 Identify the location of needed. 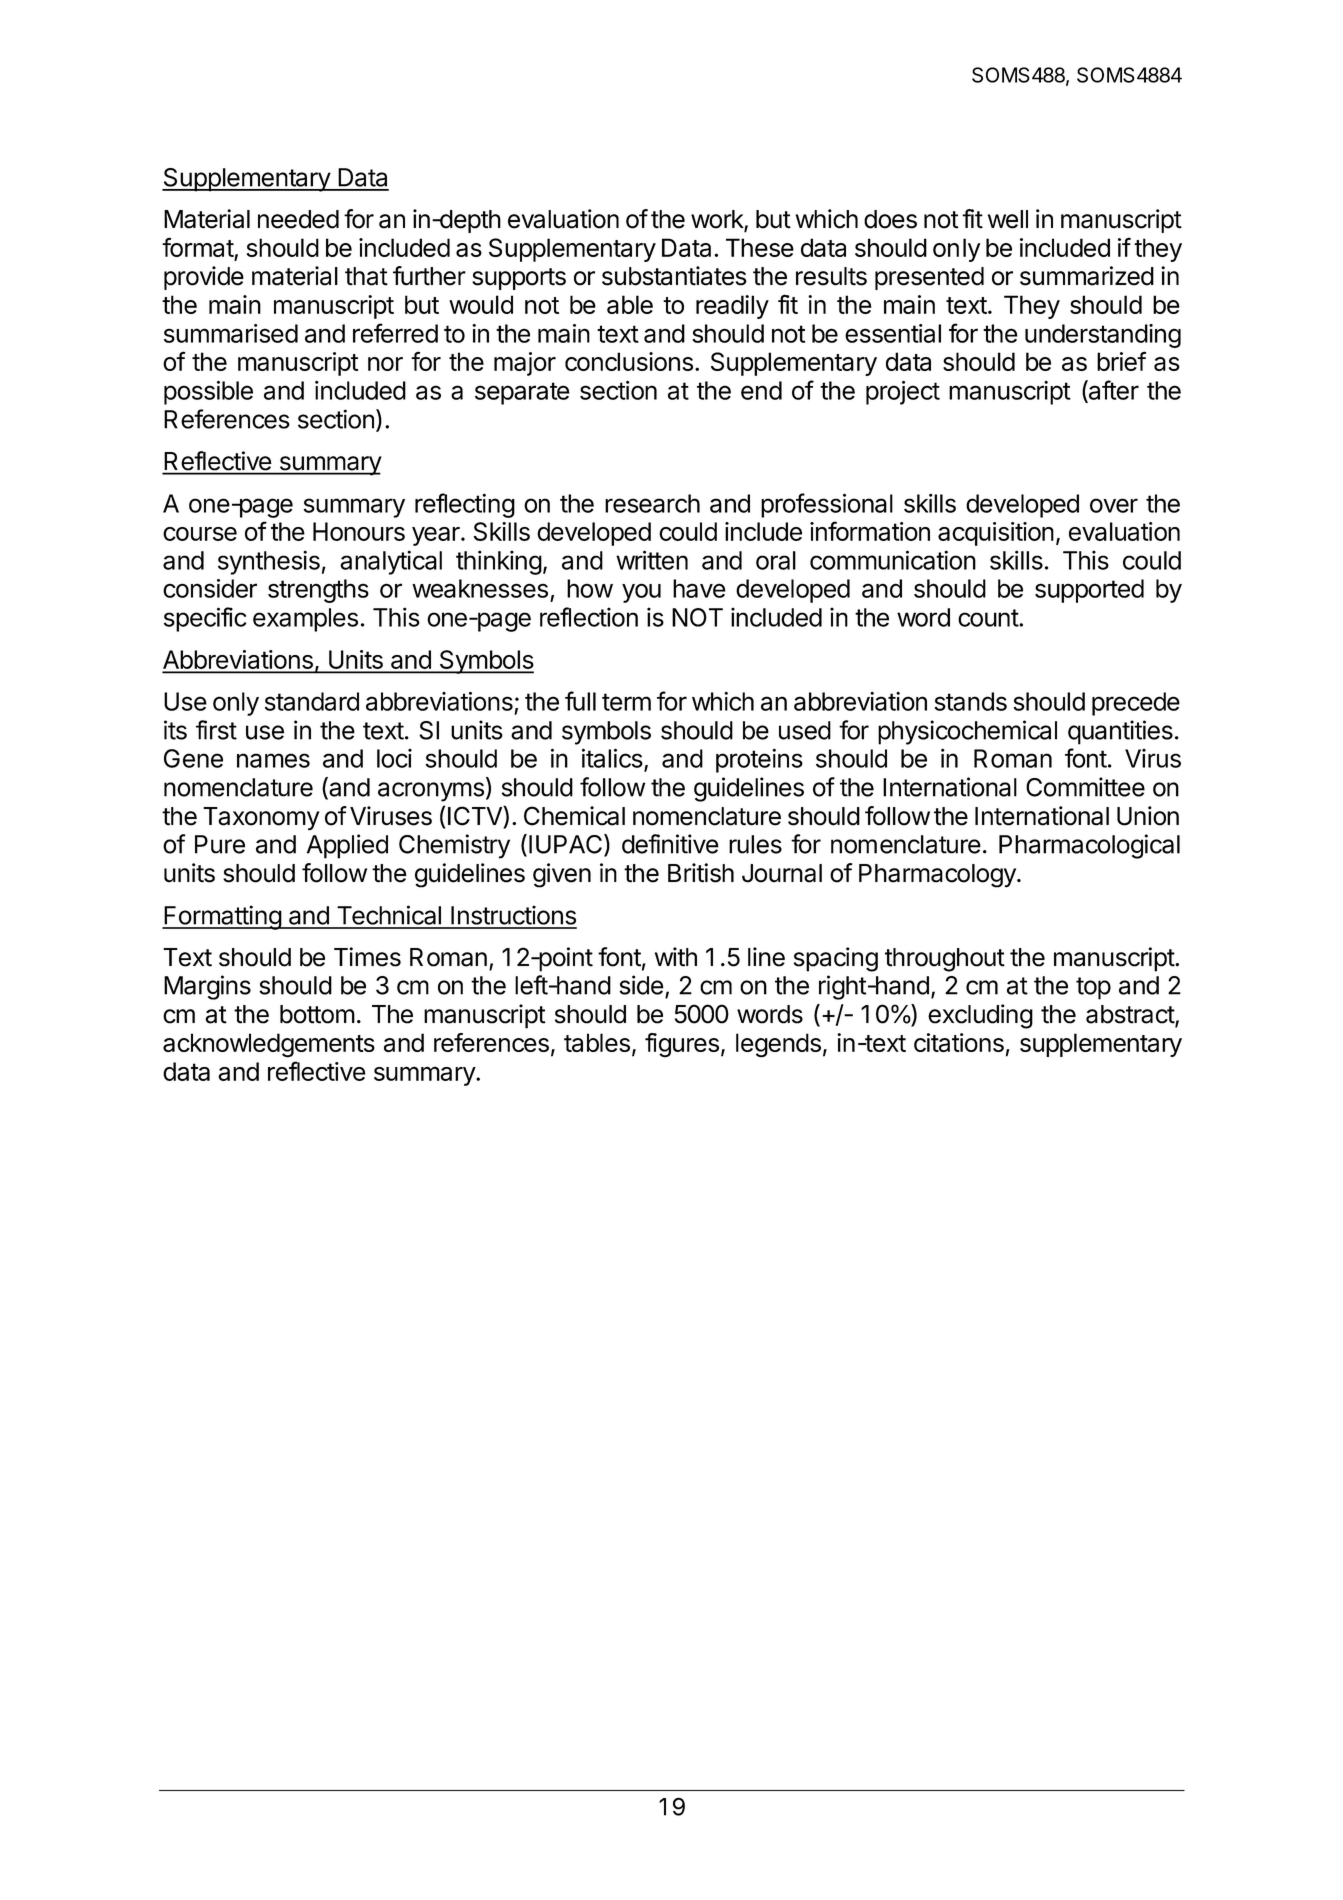
(298, 219).
